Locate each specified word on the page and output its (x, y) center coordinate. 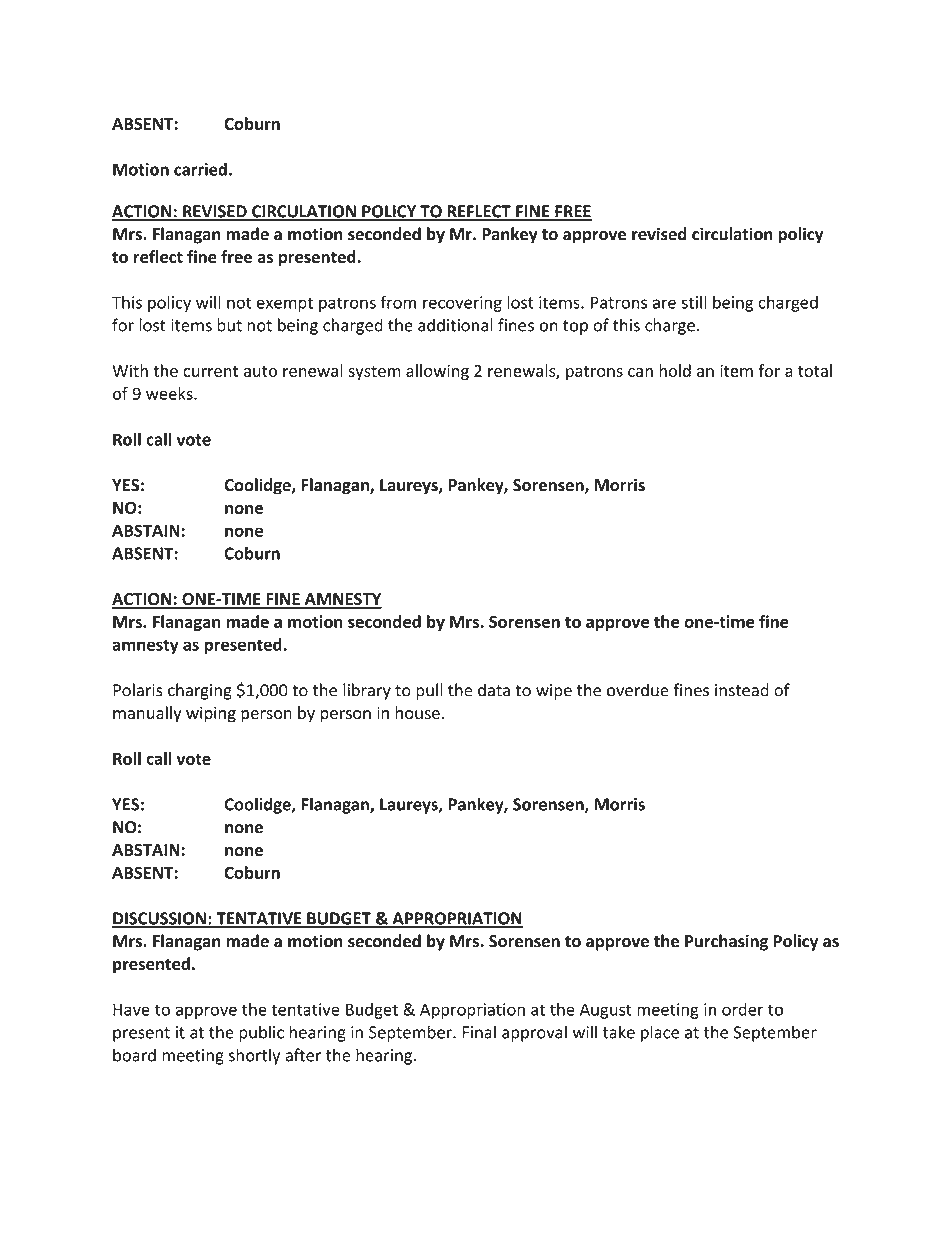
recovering (462, 304)
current (210, 371)
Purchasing (726, 942)
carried (200, 169)
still (694, 302)
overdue (638, 690)
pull (429, 691)
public (261, 1033)
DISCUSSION (160, 919)
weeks (170, 393)
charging (200, 691)
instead (742, 690)
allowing (437, 372)
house (417, 713)
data (494, 690)
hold (675, 370)
